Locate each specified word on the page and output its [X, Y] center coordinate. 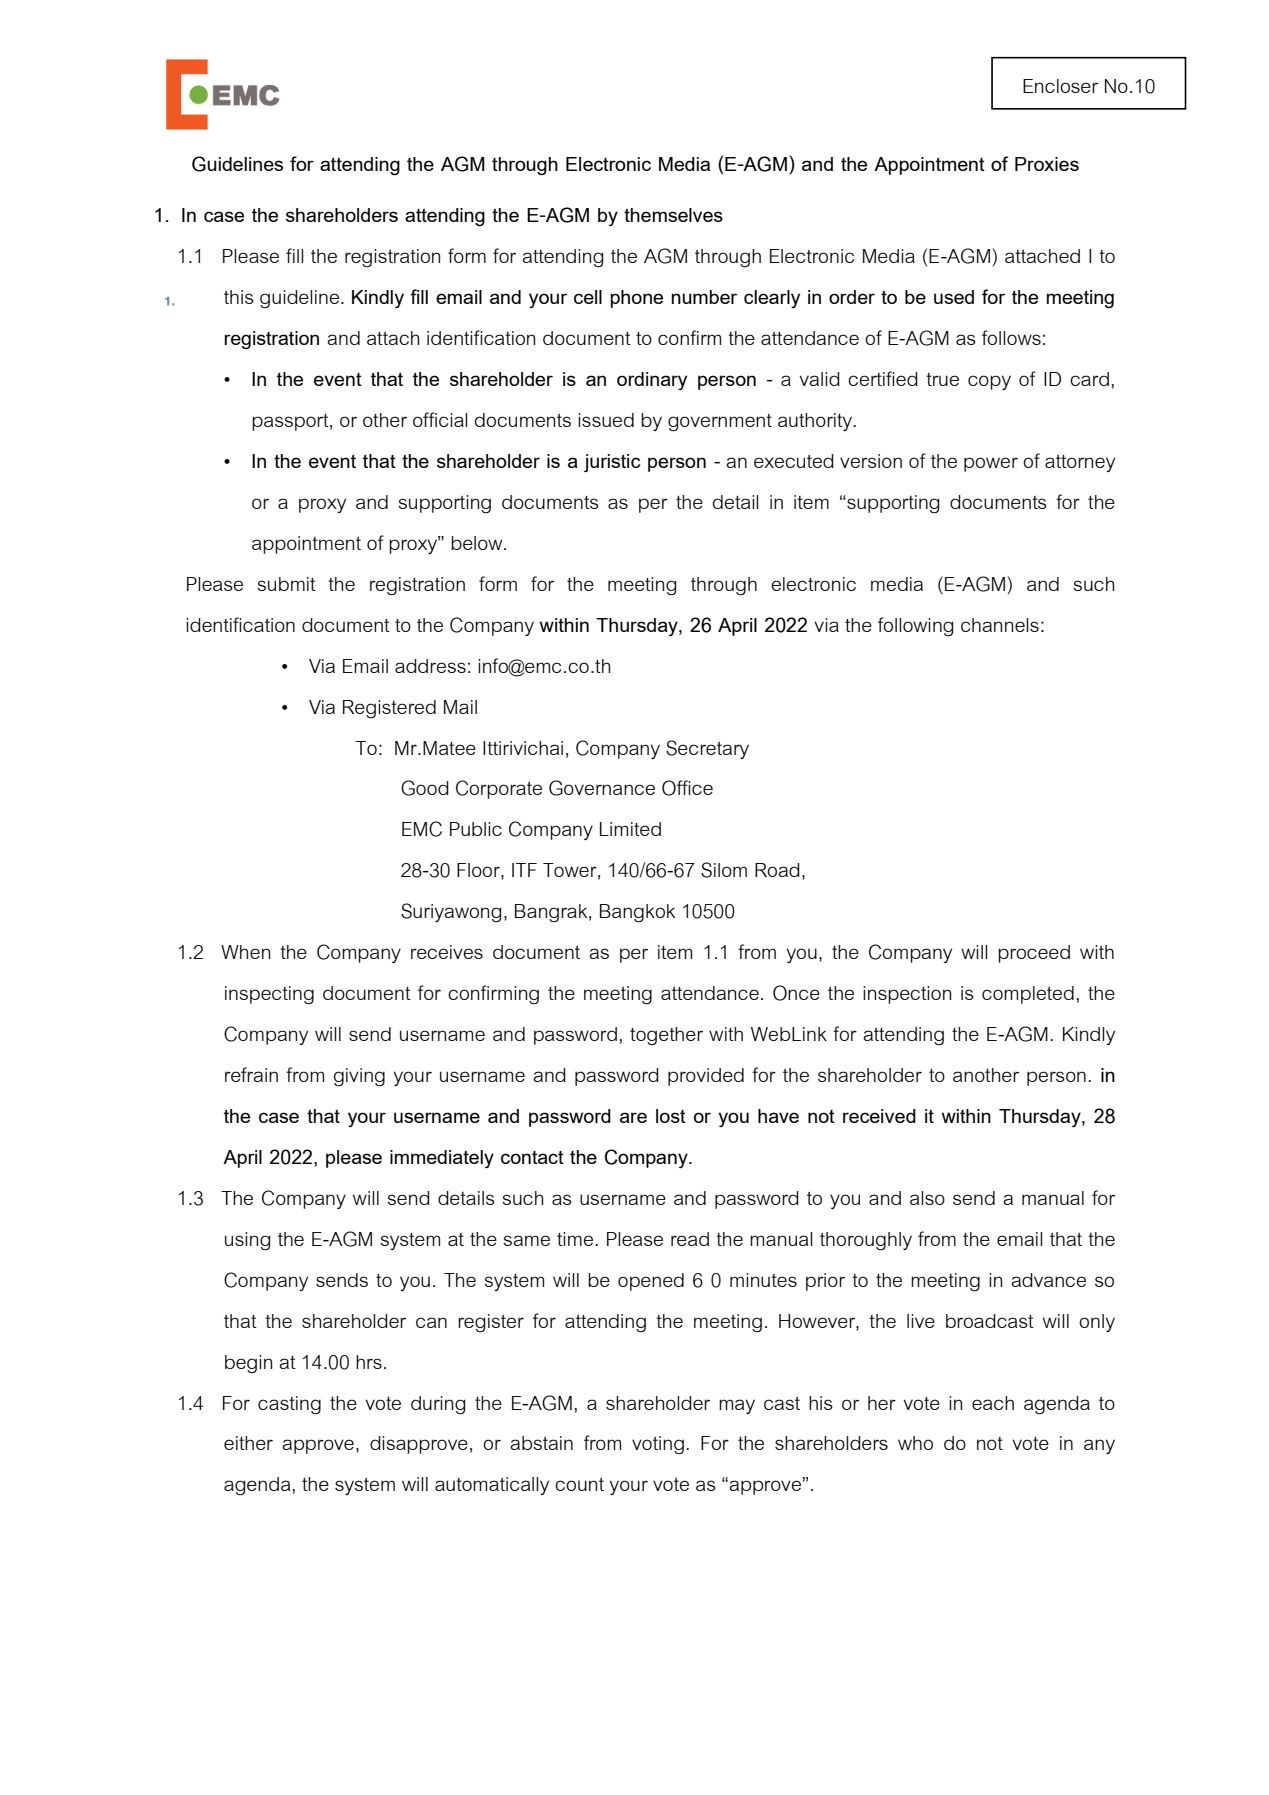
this [239, 297]
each [993, 1403]
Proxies [1047, 164]
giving [359, 1077]
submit [286, 584]
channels [1000, 625]
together [666, 1036]
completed [1028, 995]
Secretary [707, 749]
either [248, 1443]
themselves [673, 215]
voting [658, 1445]
